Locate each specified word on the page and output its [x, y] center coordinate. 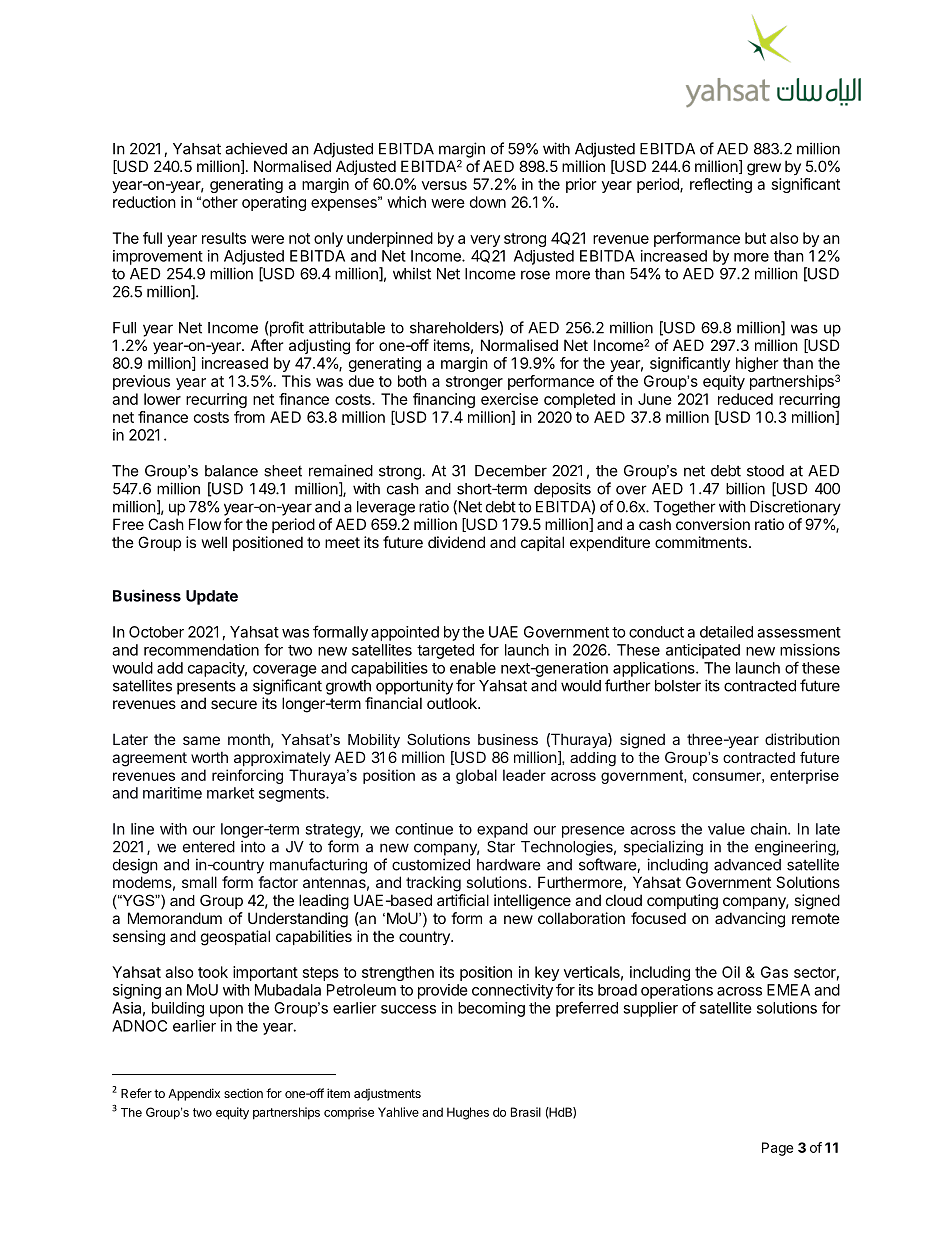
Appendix [194, 1094]
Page [777, 1149]
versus [444, 185]
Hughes [468, 1113]
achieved [256, 148]
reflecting [721, 185]
